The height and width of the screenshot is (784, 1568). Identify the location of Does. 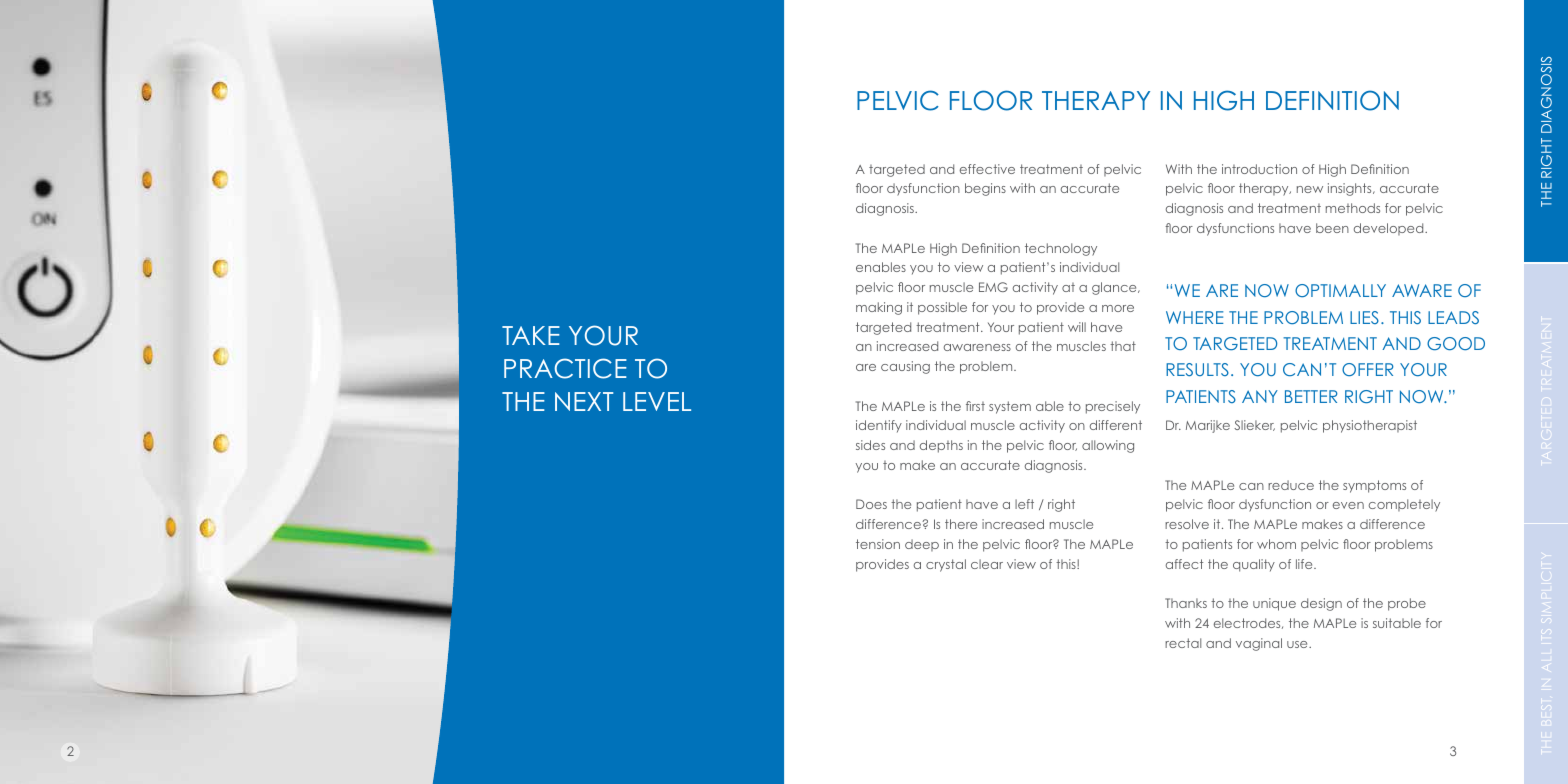
(871, 504).
